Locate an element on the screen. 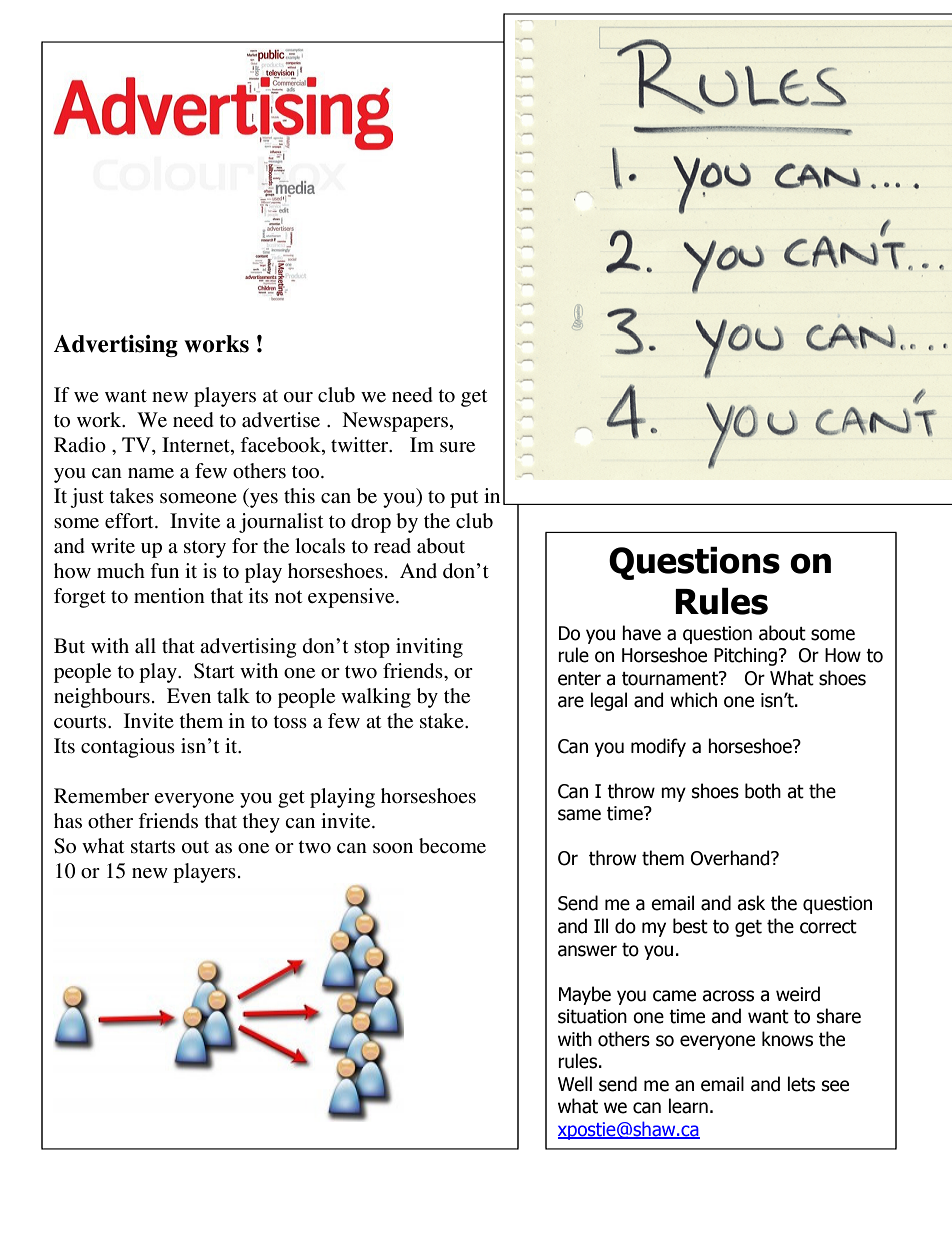  stake is located at coordinates (443, 721).
